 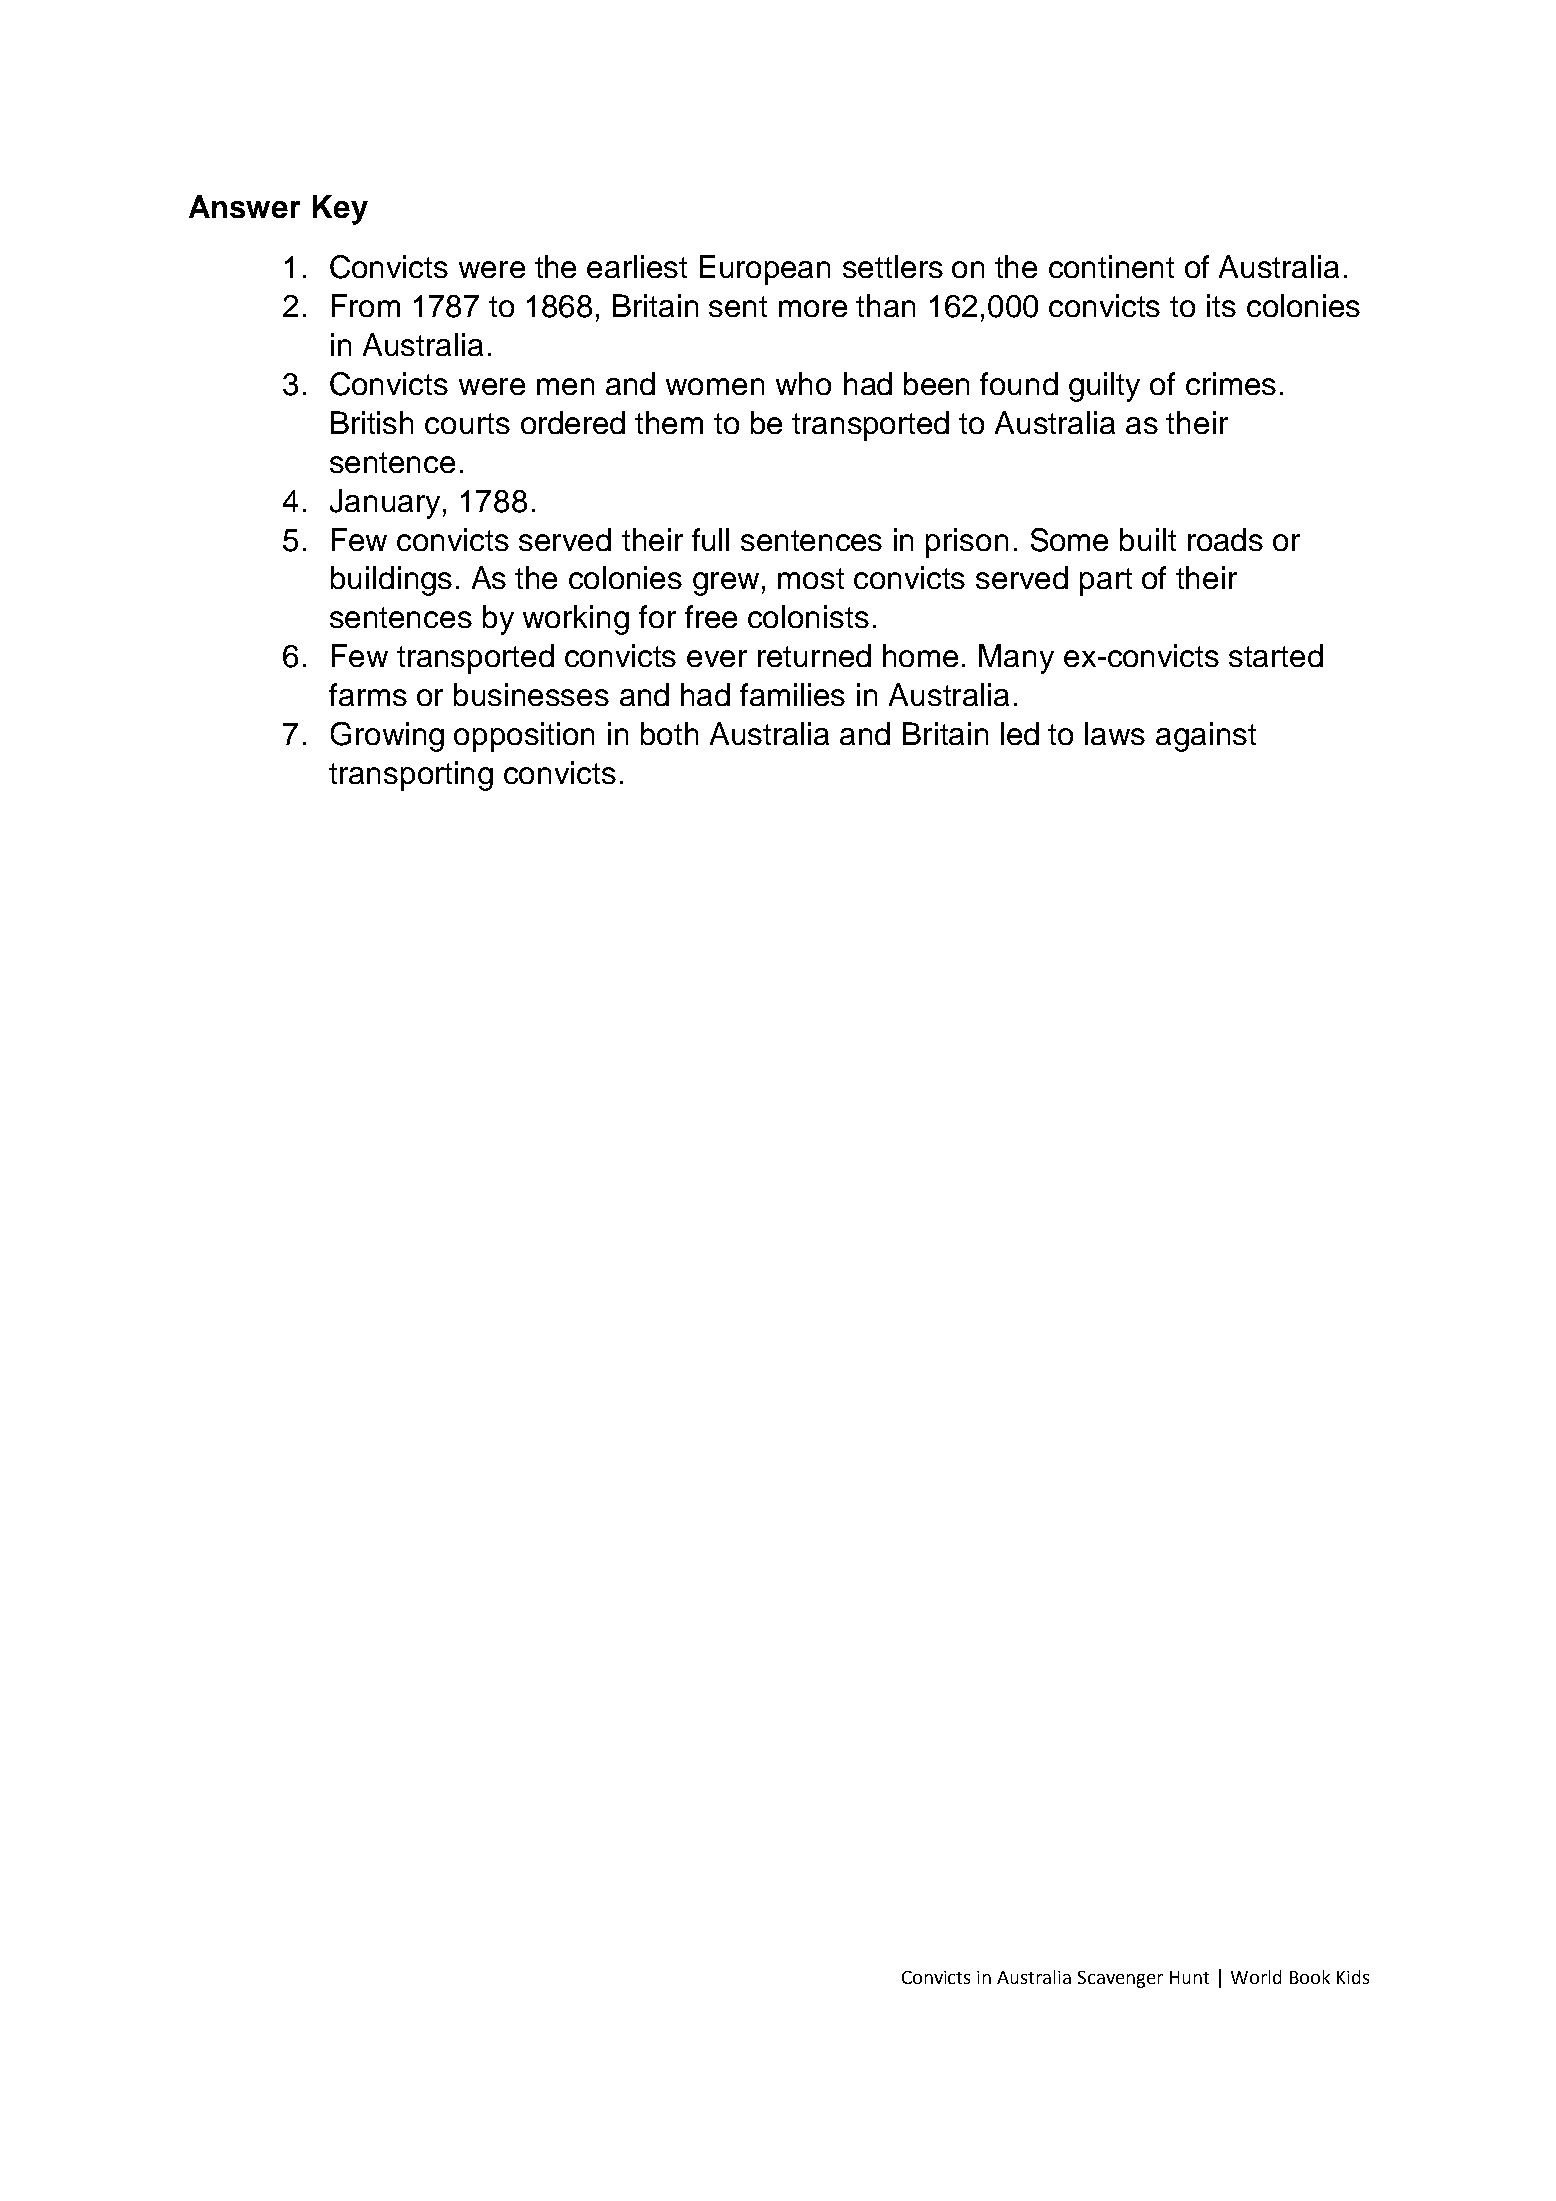 What do you see at coordinates (792, 694) in the screenshot?
I see `families` at bounding box center [792, 694].
